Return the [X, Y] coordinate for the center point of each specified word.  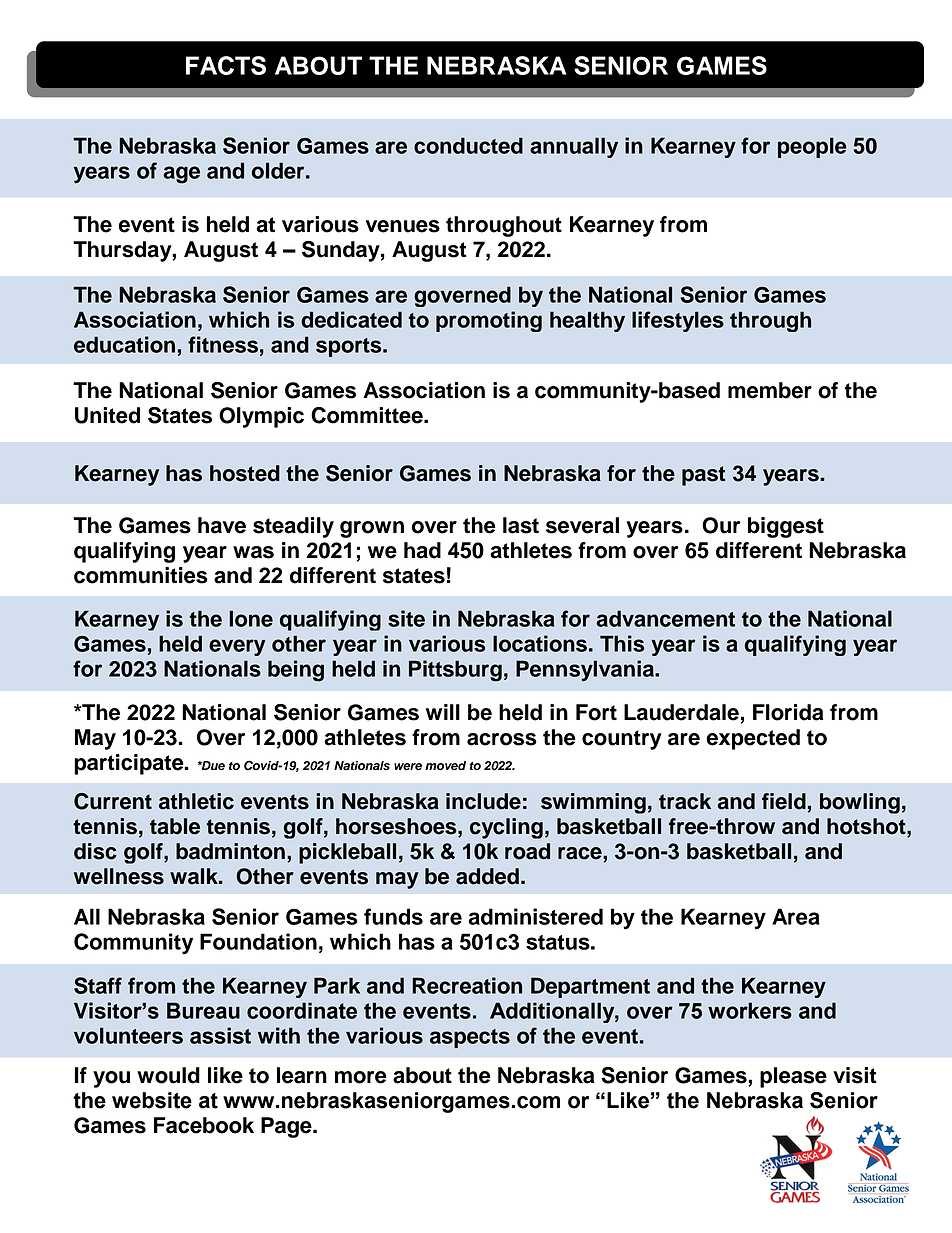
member [770, 390]
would [168, 1075]
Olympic [261, 417]
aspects [470, 1038]
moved [445, 766]
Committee [368, 415]
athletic [196, 801]
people [812, 147]
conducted [468, 145]
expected [753, 739]
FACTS [226, 65]
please [793, 1077]
